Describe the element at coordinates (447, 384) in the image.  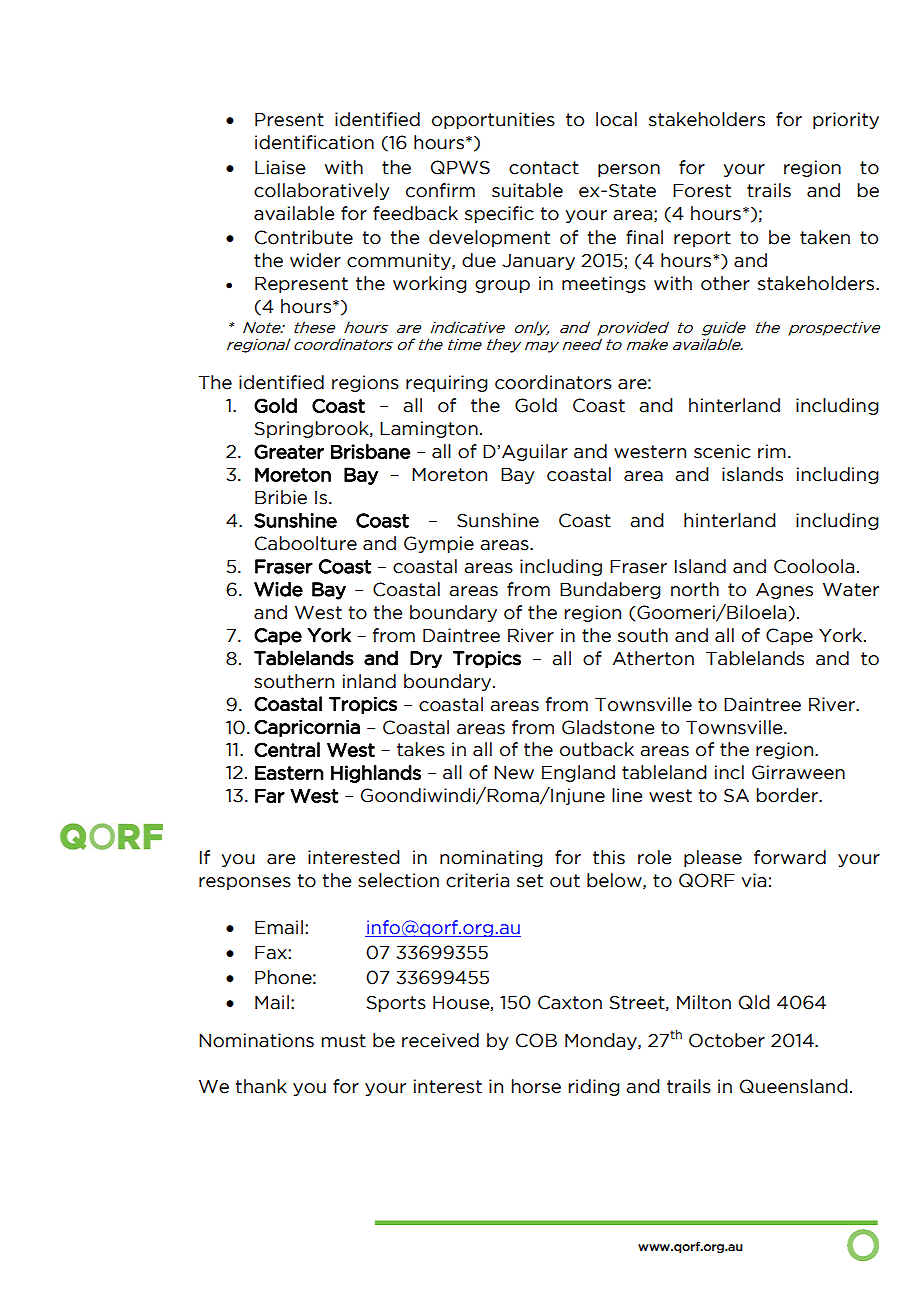
I see `requiring` at that location.
